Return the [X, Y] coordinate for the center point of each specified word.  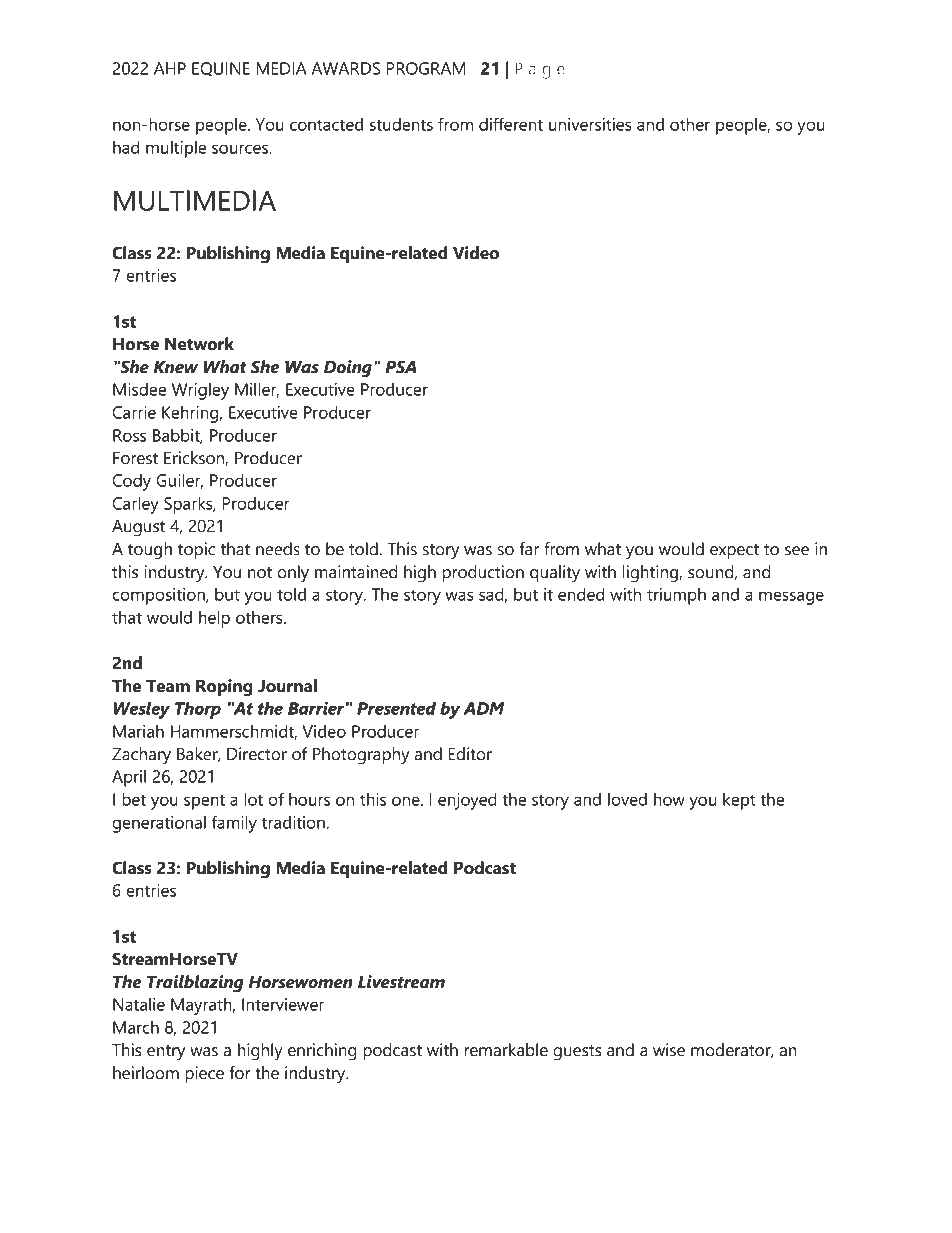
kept [739, 801]
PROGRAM [426, 68]
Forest [135, 458]
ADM [483, 708]
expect [734, 551]
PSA [400, 367]
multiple [176, 149]
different [511, 124]
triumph [676, 596]
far [529, 549]
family [234, 824]
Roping [224, 688]
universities [590, 124]
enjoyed [467, 801]
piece [204, 1074]
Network [199, 344]
